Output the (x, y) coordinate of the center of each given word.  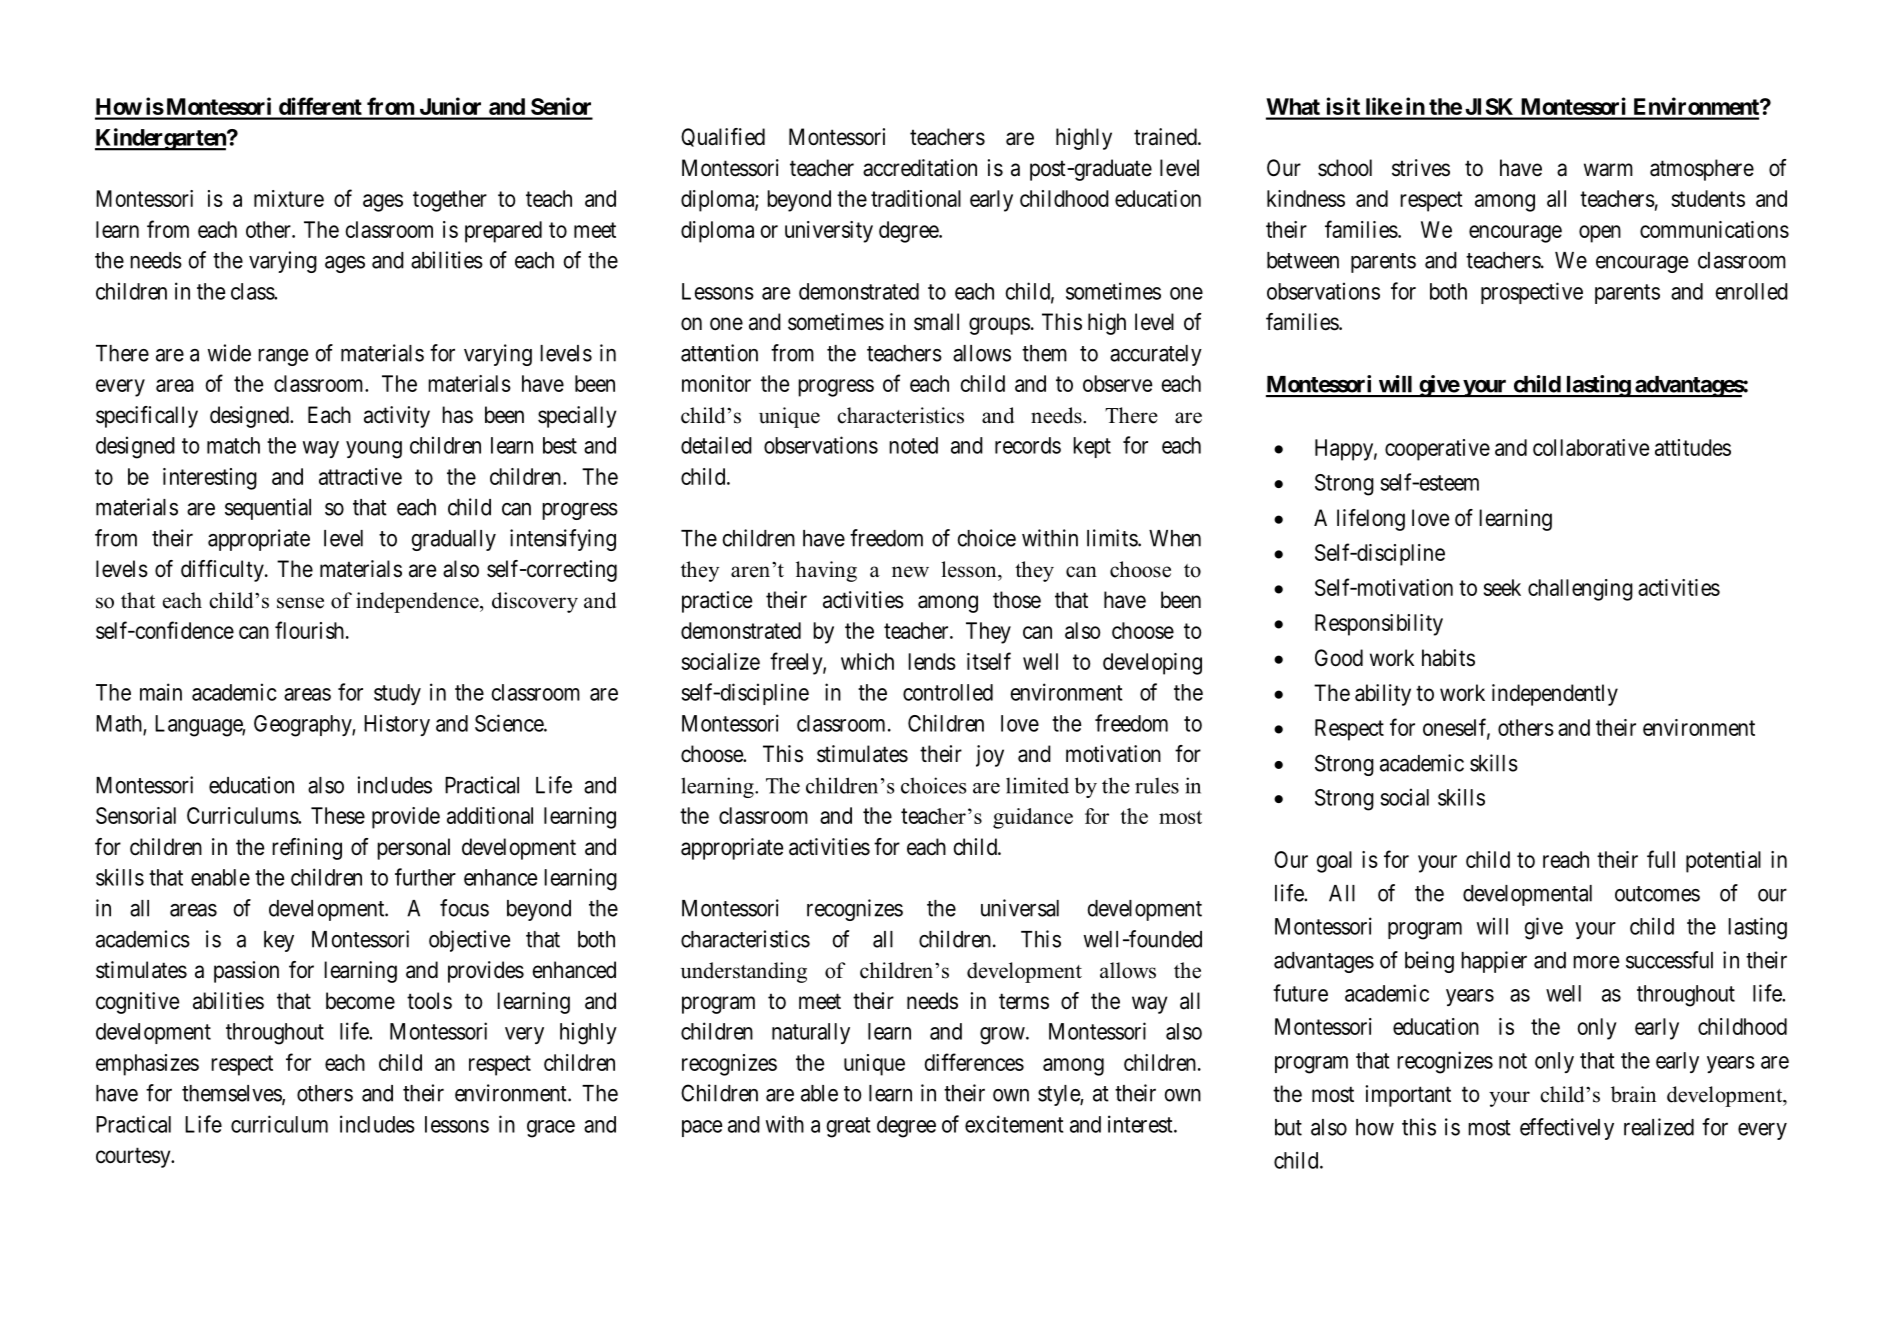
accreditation (920, 168)
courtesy (134, 1158)
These (338, 815)
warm (1608, 170)
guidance (1033, 818)
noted (913, 445)
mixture (289, 198)
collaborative (1591, 447)
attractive (360, 476)
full (1661, 859)
